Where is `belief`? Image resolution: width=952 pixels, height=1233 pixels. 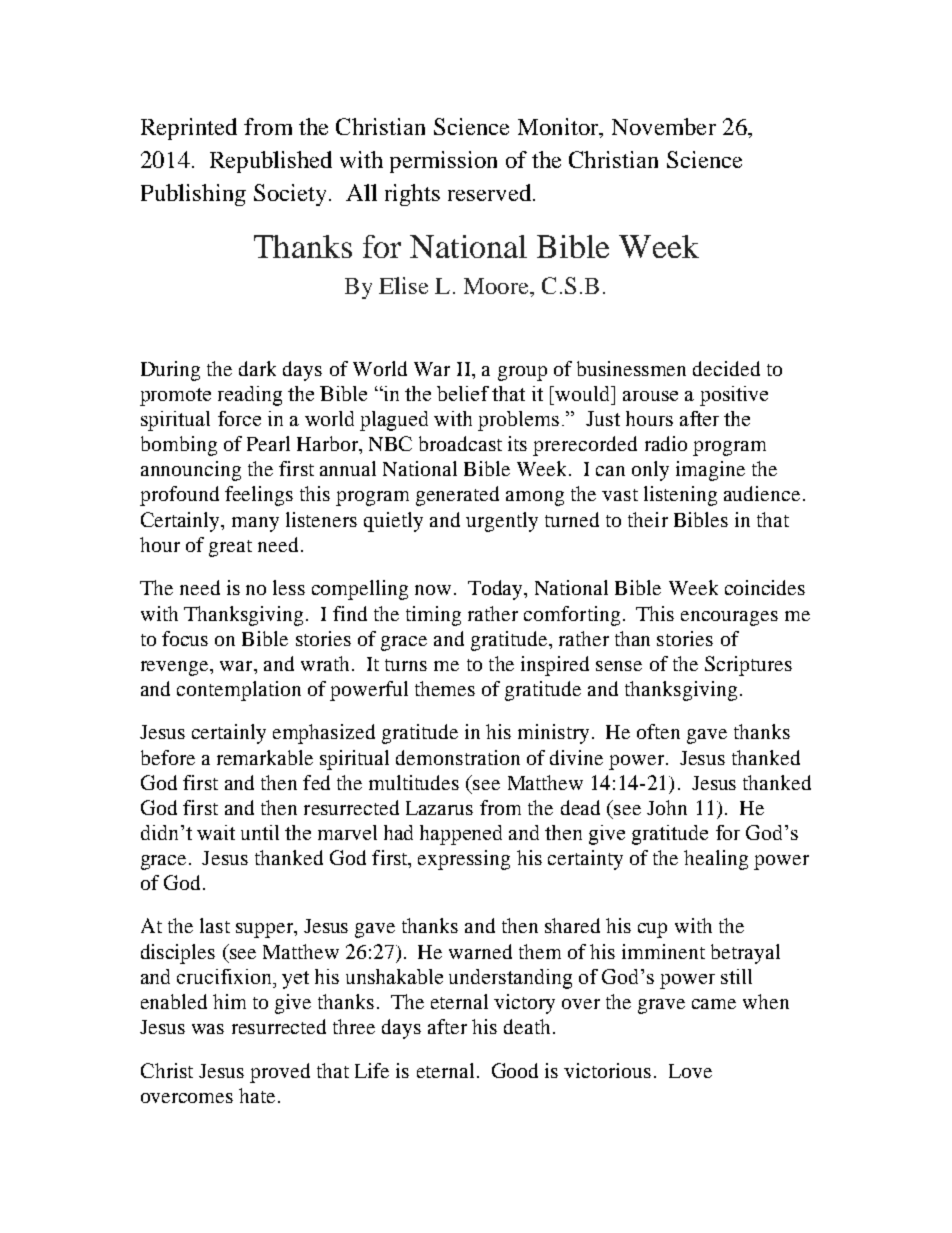
belief is located at coordinates (463, 393).
